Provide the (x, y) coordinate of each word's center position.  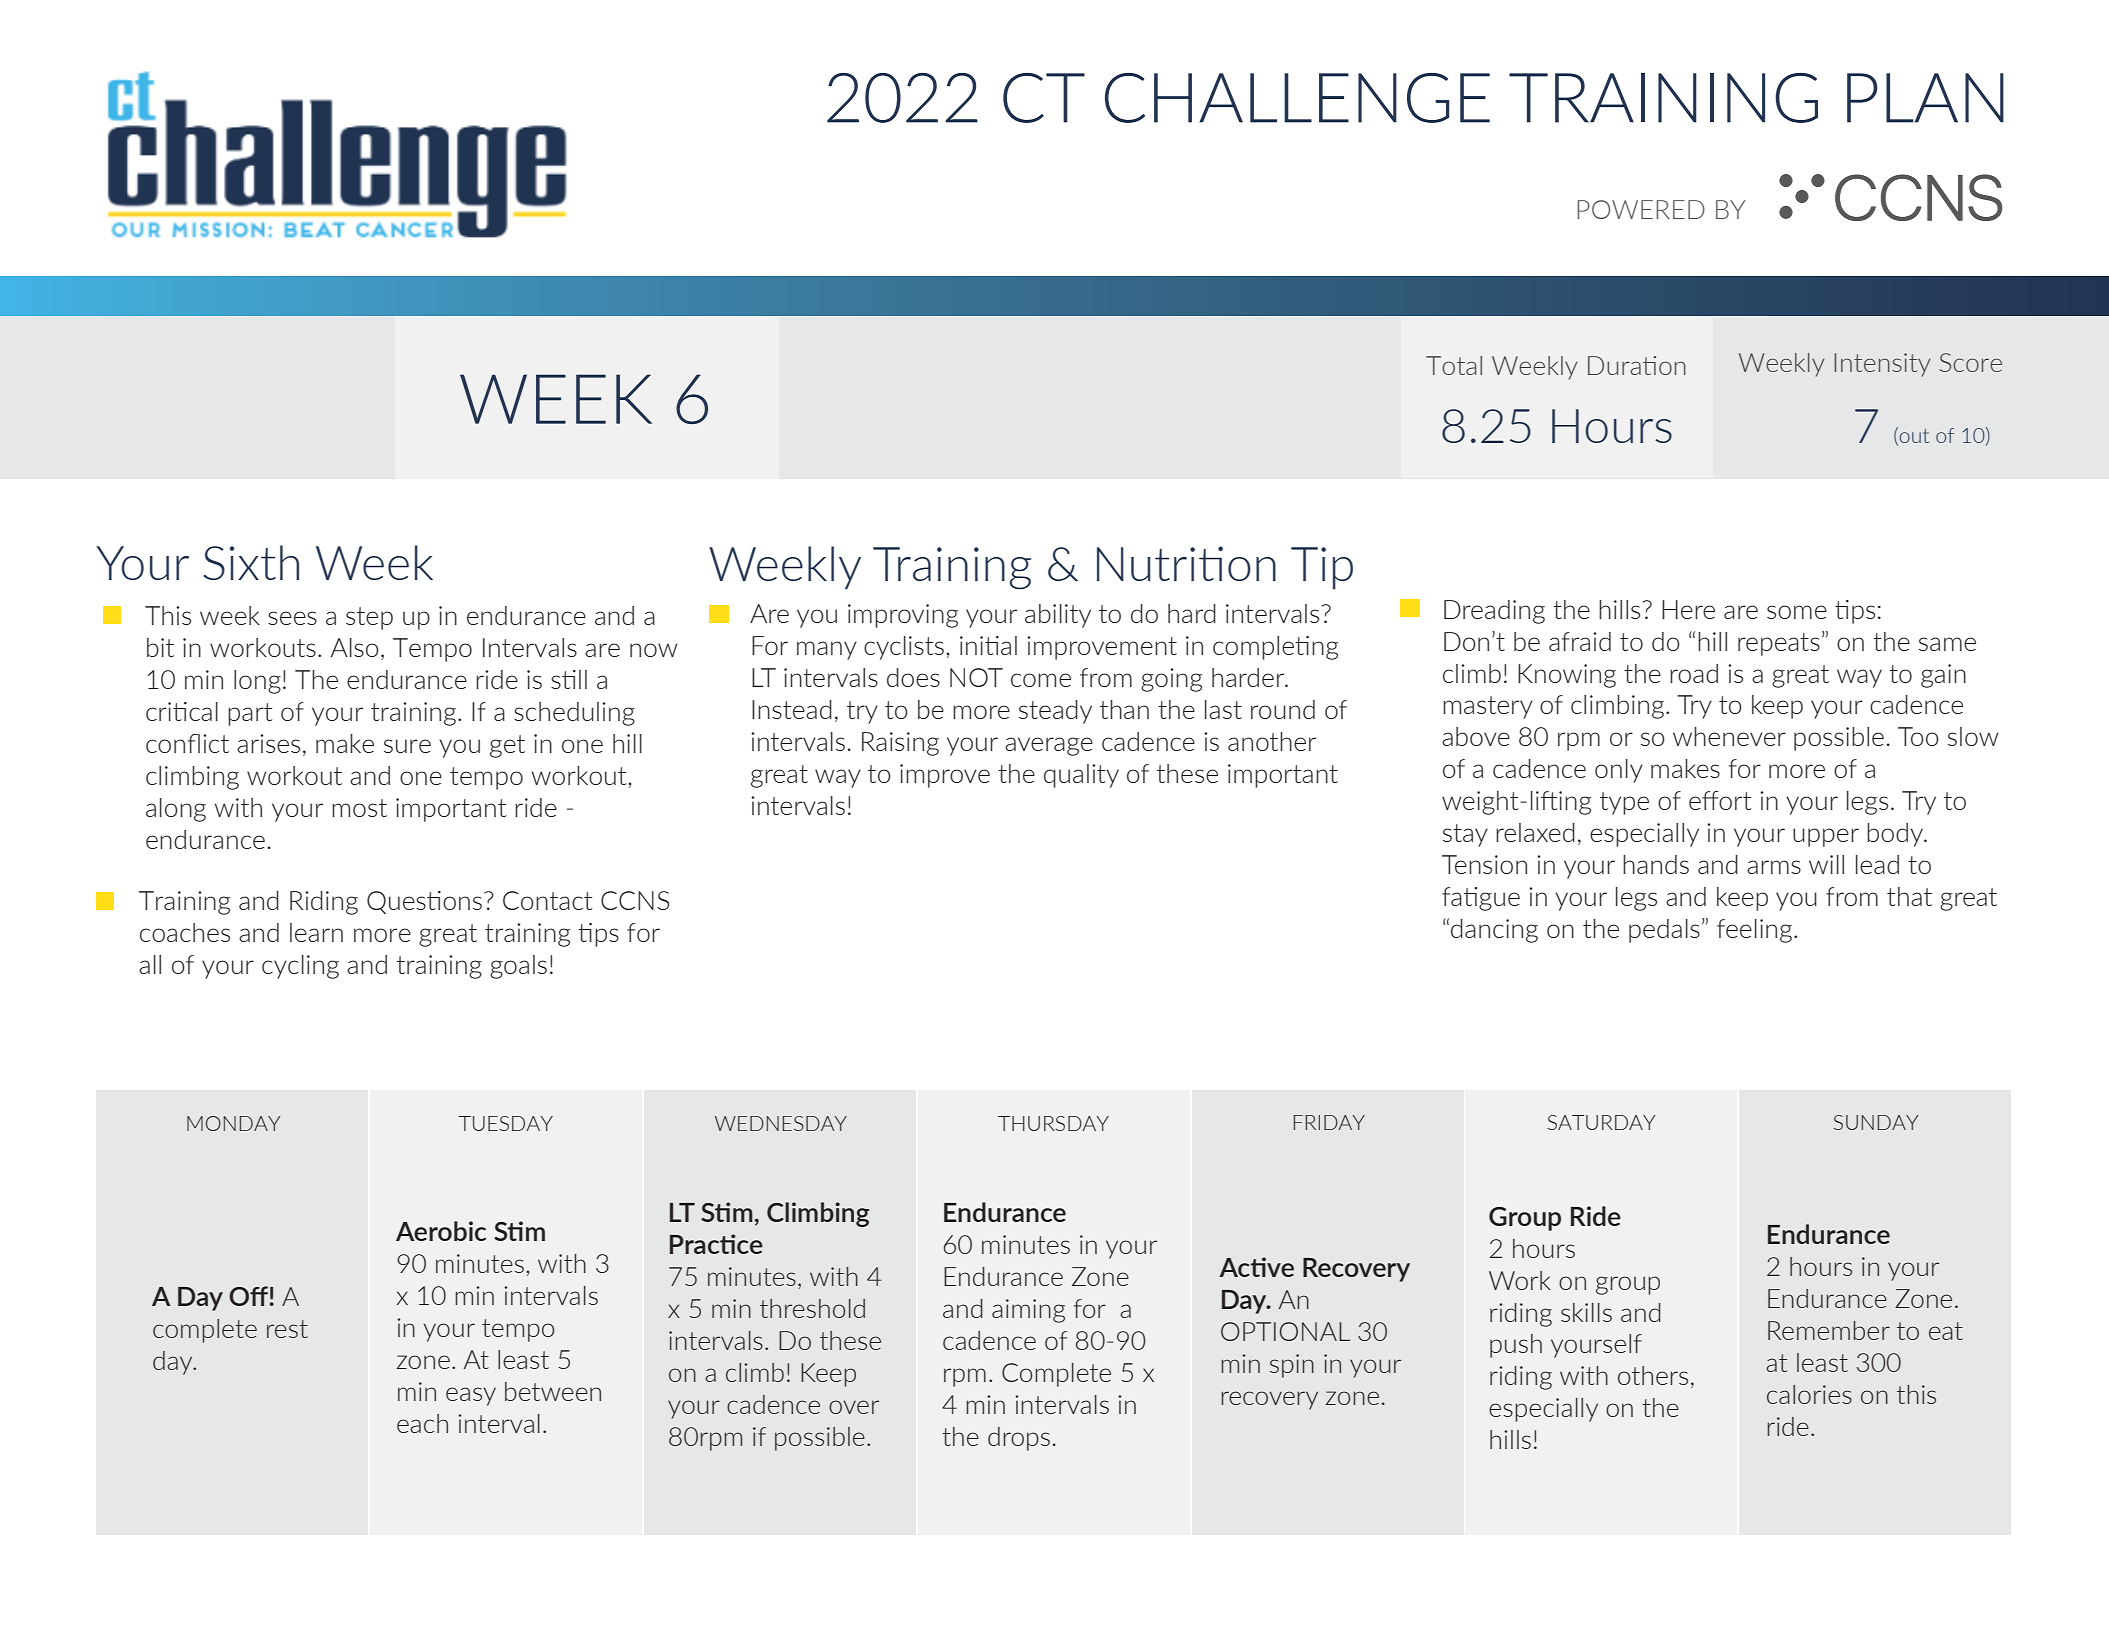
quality (1081, 776)
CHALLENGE (1297, 98)
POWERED (1641, 209)
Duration (1637, 365)
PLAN (1925, 98)
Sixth (251, 562)
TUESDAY (506, 1123)
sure (407, 746)
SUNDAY (1876, 1122)
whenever (1729, 736)
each (422, 1423)
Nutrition (1186, 563)
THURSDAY (1053, 1123)
